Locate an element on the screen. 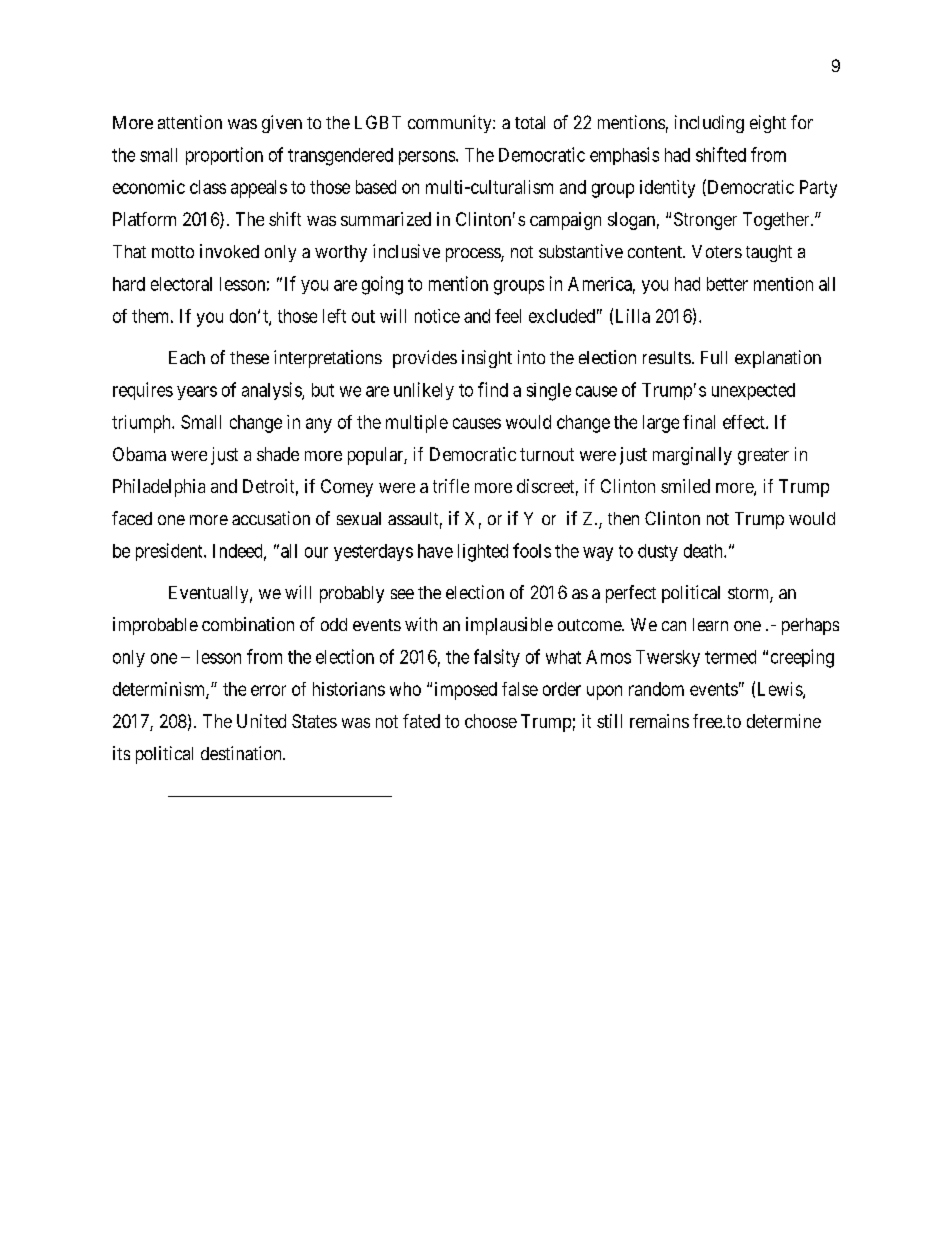  turnout is located at coordinates (547, 454).
